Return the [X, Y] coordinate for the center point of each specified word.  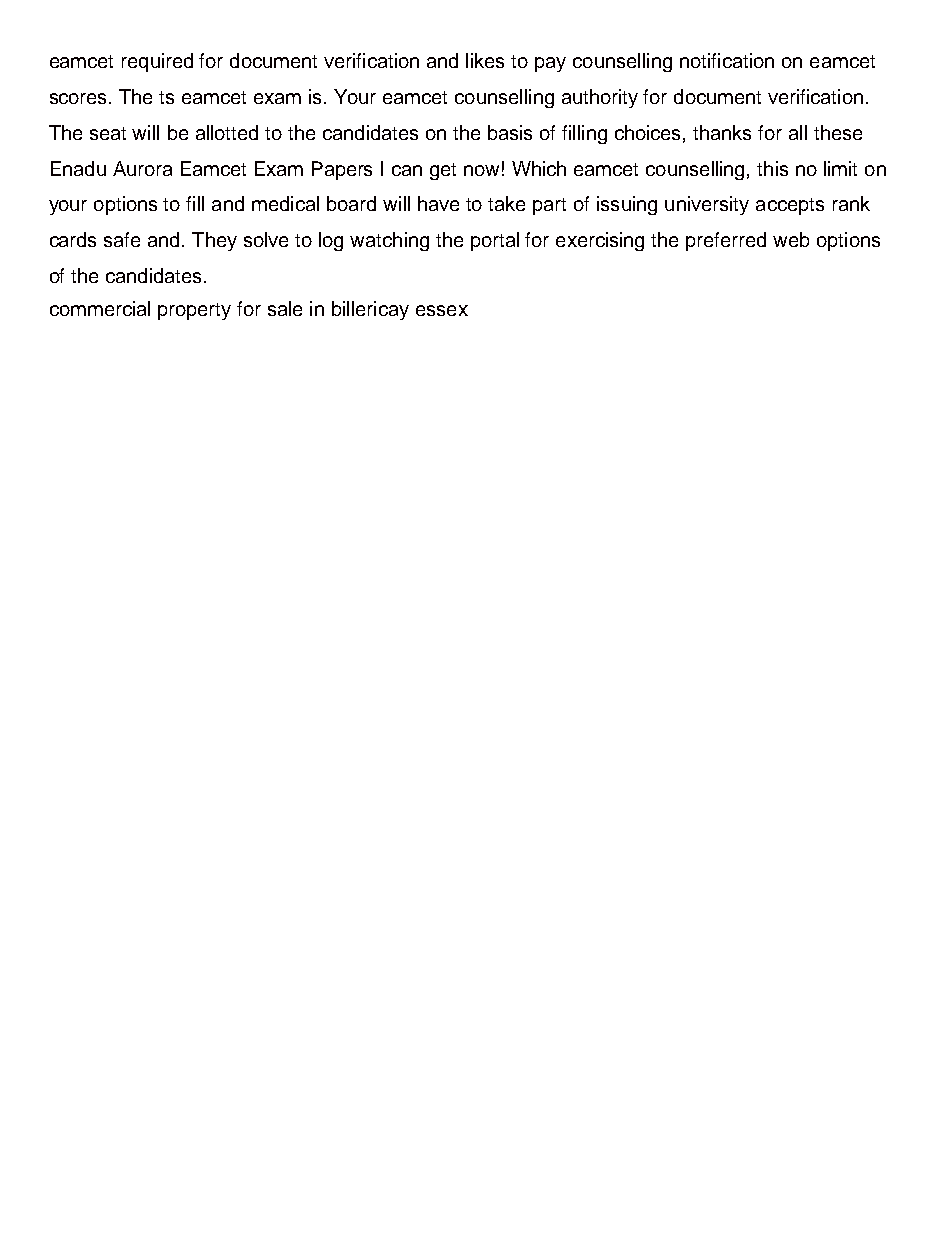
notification [727, 60]
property [194, 311]
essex [442, 310]
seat [108, 133]
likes [485, 60]
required [157, 62]
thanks [722, 132]
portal [495, 241]
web [791, 239]
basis [510, 132]
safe [122, 239]
